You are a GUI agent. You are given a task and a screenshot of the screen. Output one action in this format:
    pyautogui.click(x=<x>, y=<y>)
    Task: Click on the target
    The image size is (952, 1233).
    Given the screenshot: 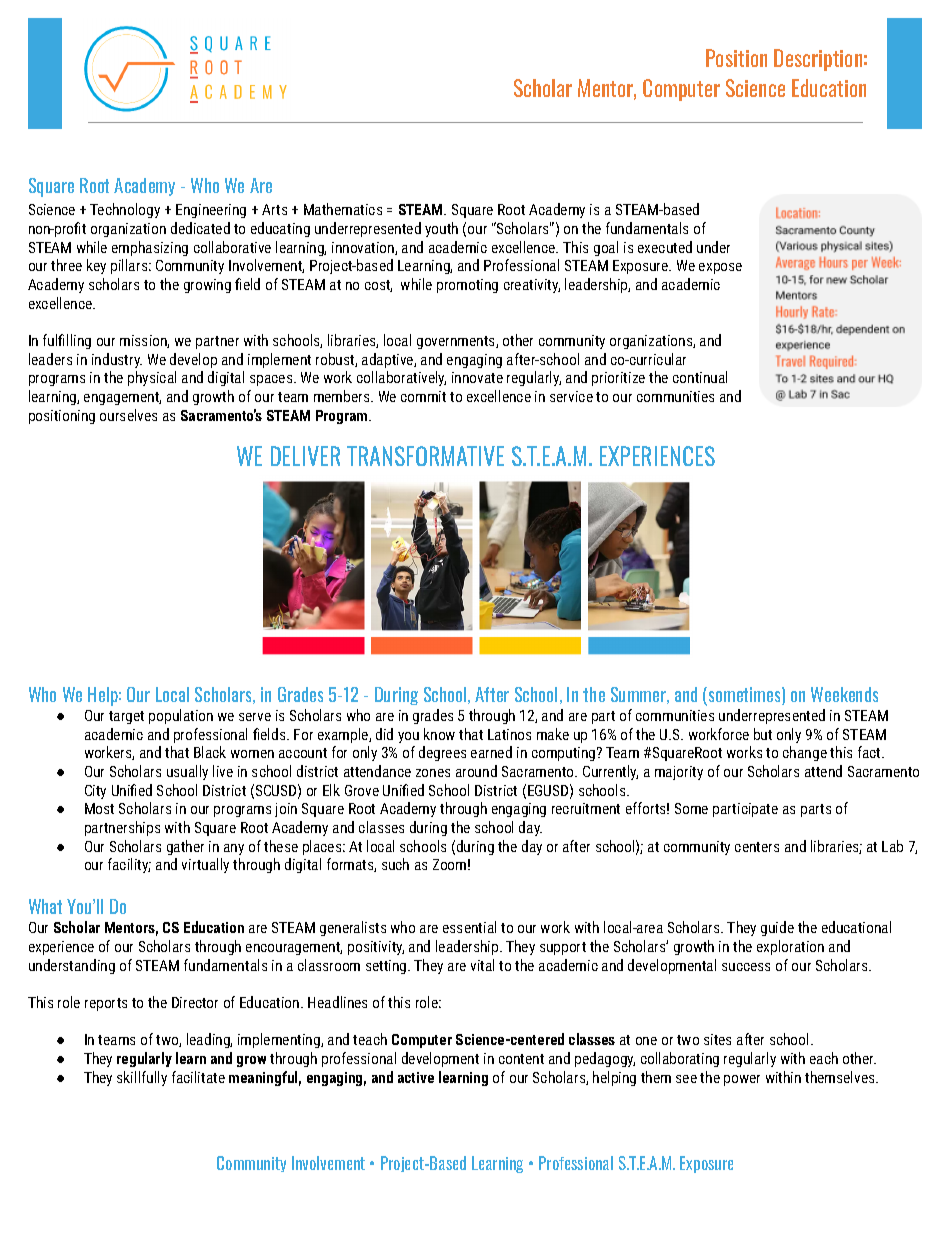 What is the action you would take?
    pyautogui.click(x=126, y=717)
